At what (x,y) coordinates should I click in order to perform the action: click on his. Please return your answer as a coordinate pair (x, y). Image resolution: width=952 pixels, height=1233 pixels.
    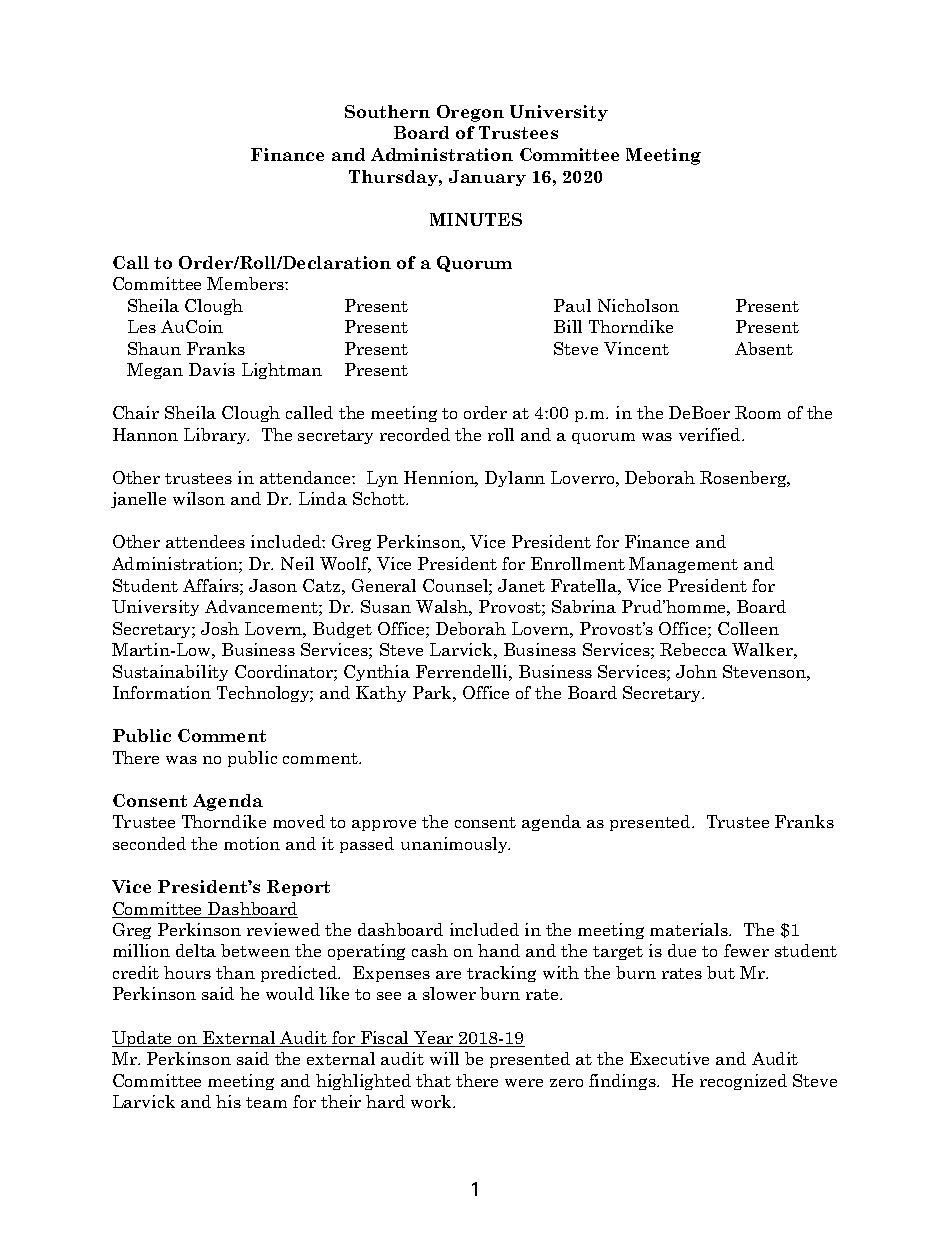
    Looking at the image, I should click on (228, 1101).
